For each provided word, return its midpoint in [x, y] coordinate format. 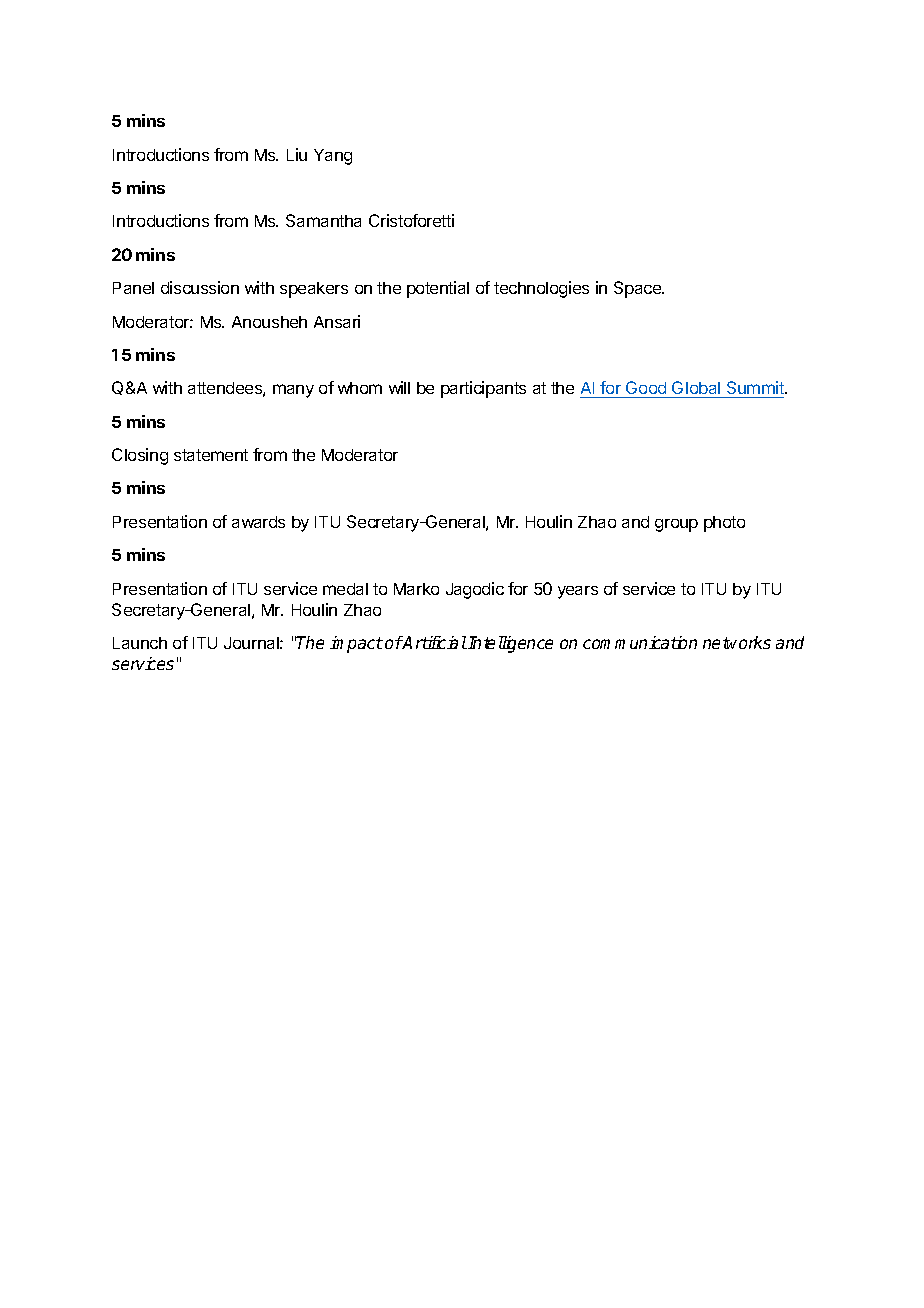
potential [438, 289]
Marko [416, 589]
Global [696, 389]
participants [483, 389]
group [676, 525]
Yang [333, 157]
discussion [200, 287]
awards [258, 522]
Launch [140, 643]
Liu [297, 154]
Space [638, 289]
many [293, 391]
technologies [541, 289]
